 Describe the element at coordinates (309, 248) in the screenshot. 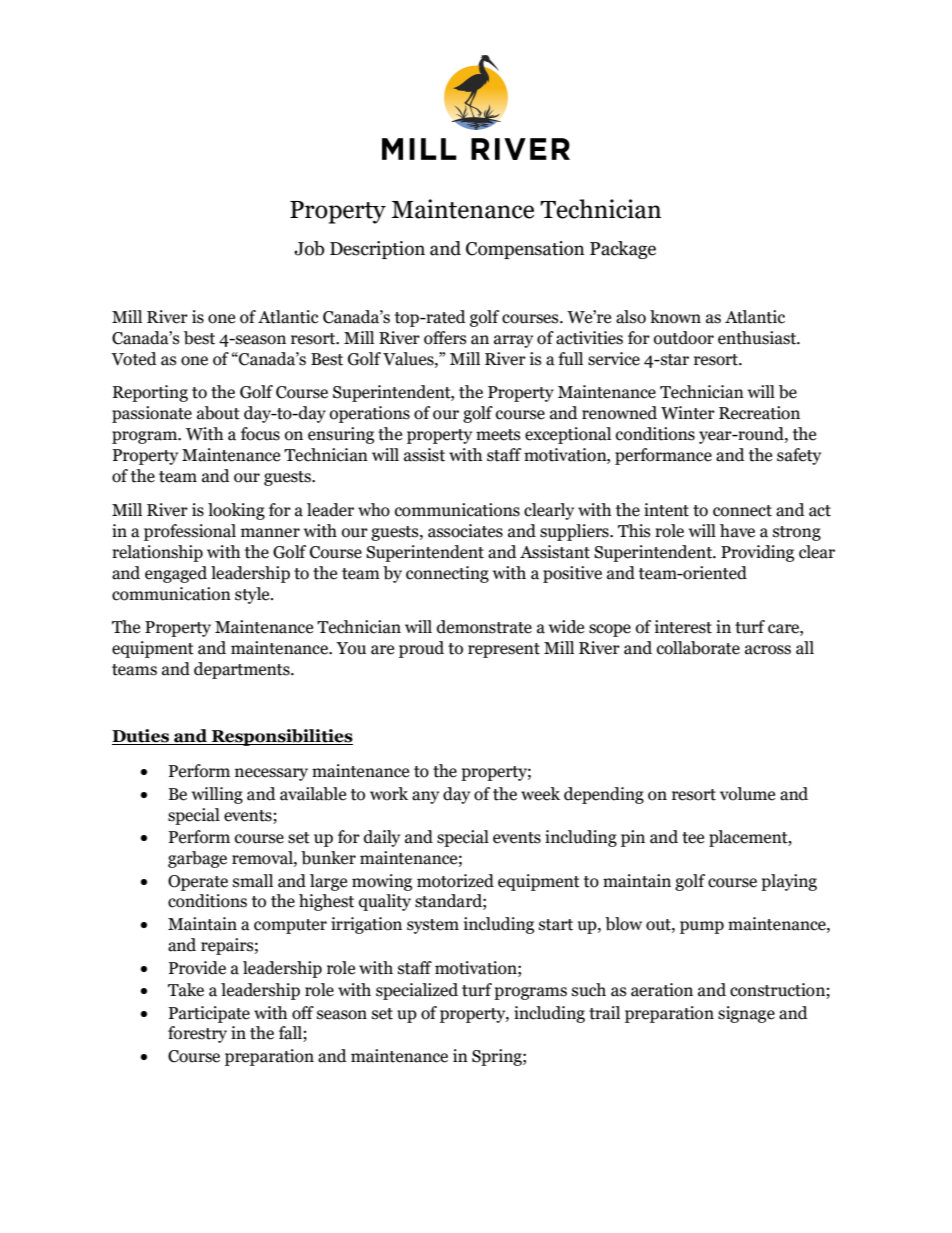

I see `Job` at that location.
